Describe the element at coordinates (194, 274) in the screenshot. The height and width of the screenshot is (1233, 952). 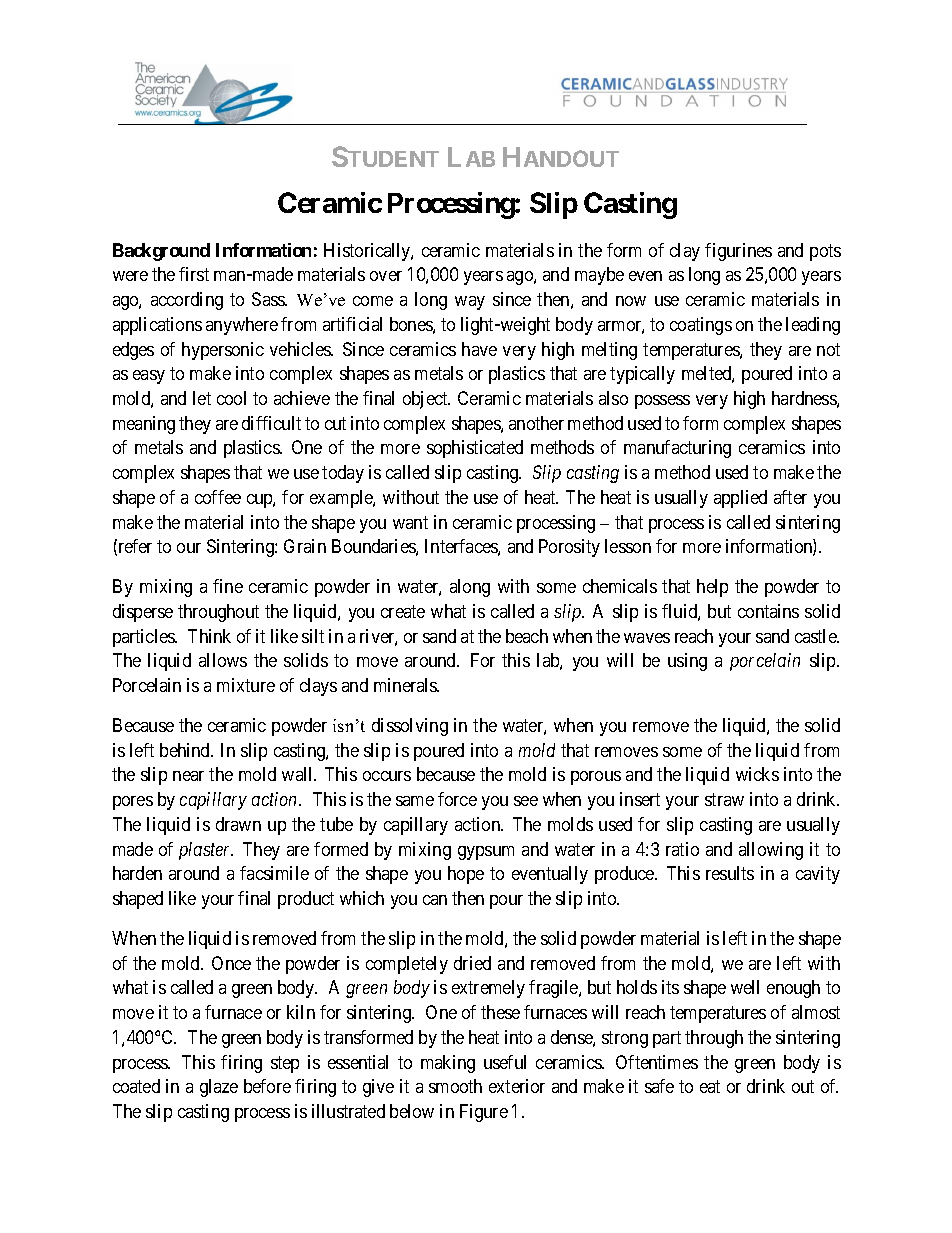
I see `first` at that location.
